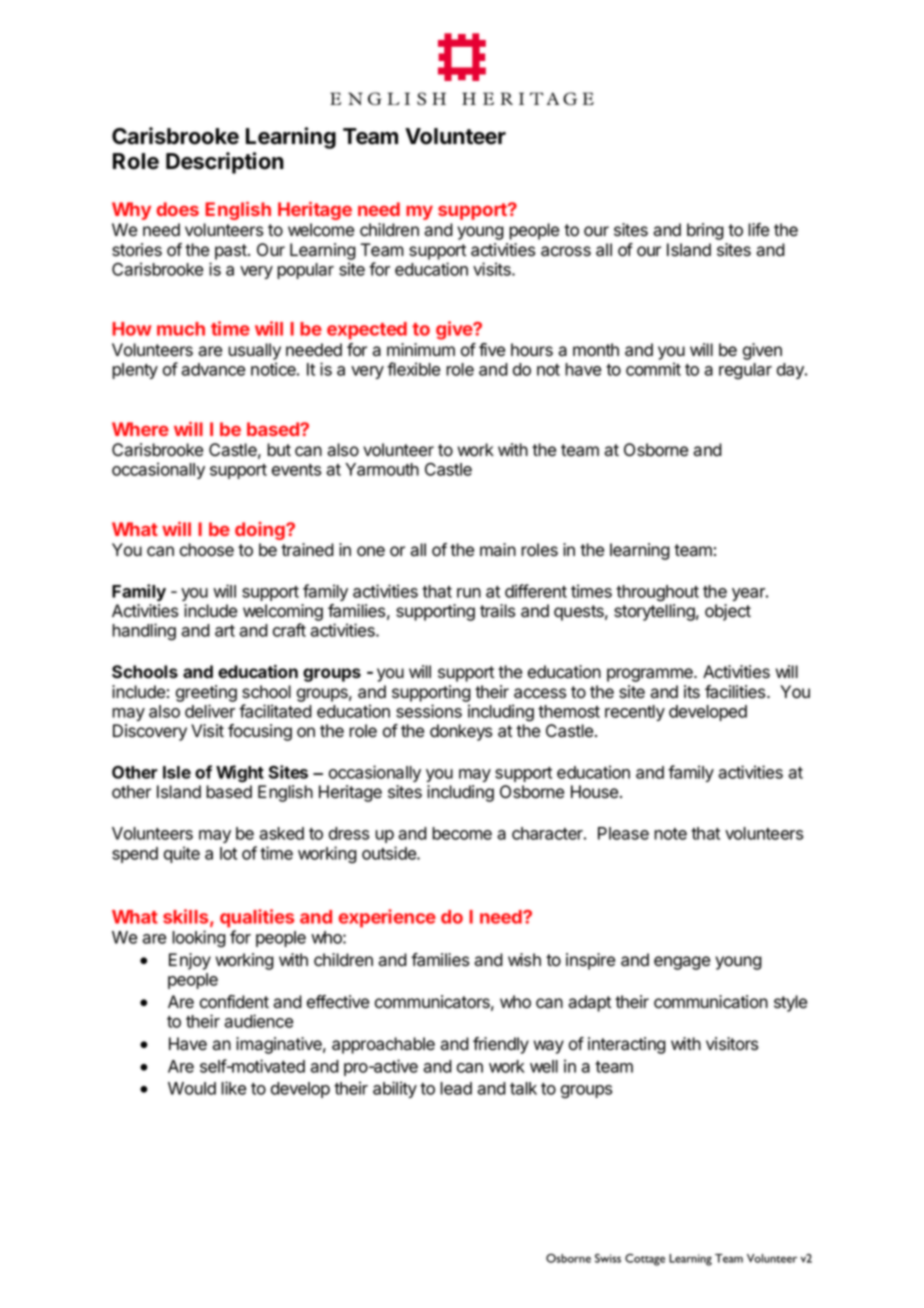 This screenshot has width=924, height=1308. Describe the element at coordinates (498, 550) in the screenshot. I see `main` at that location.
